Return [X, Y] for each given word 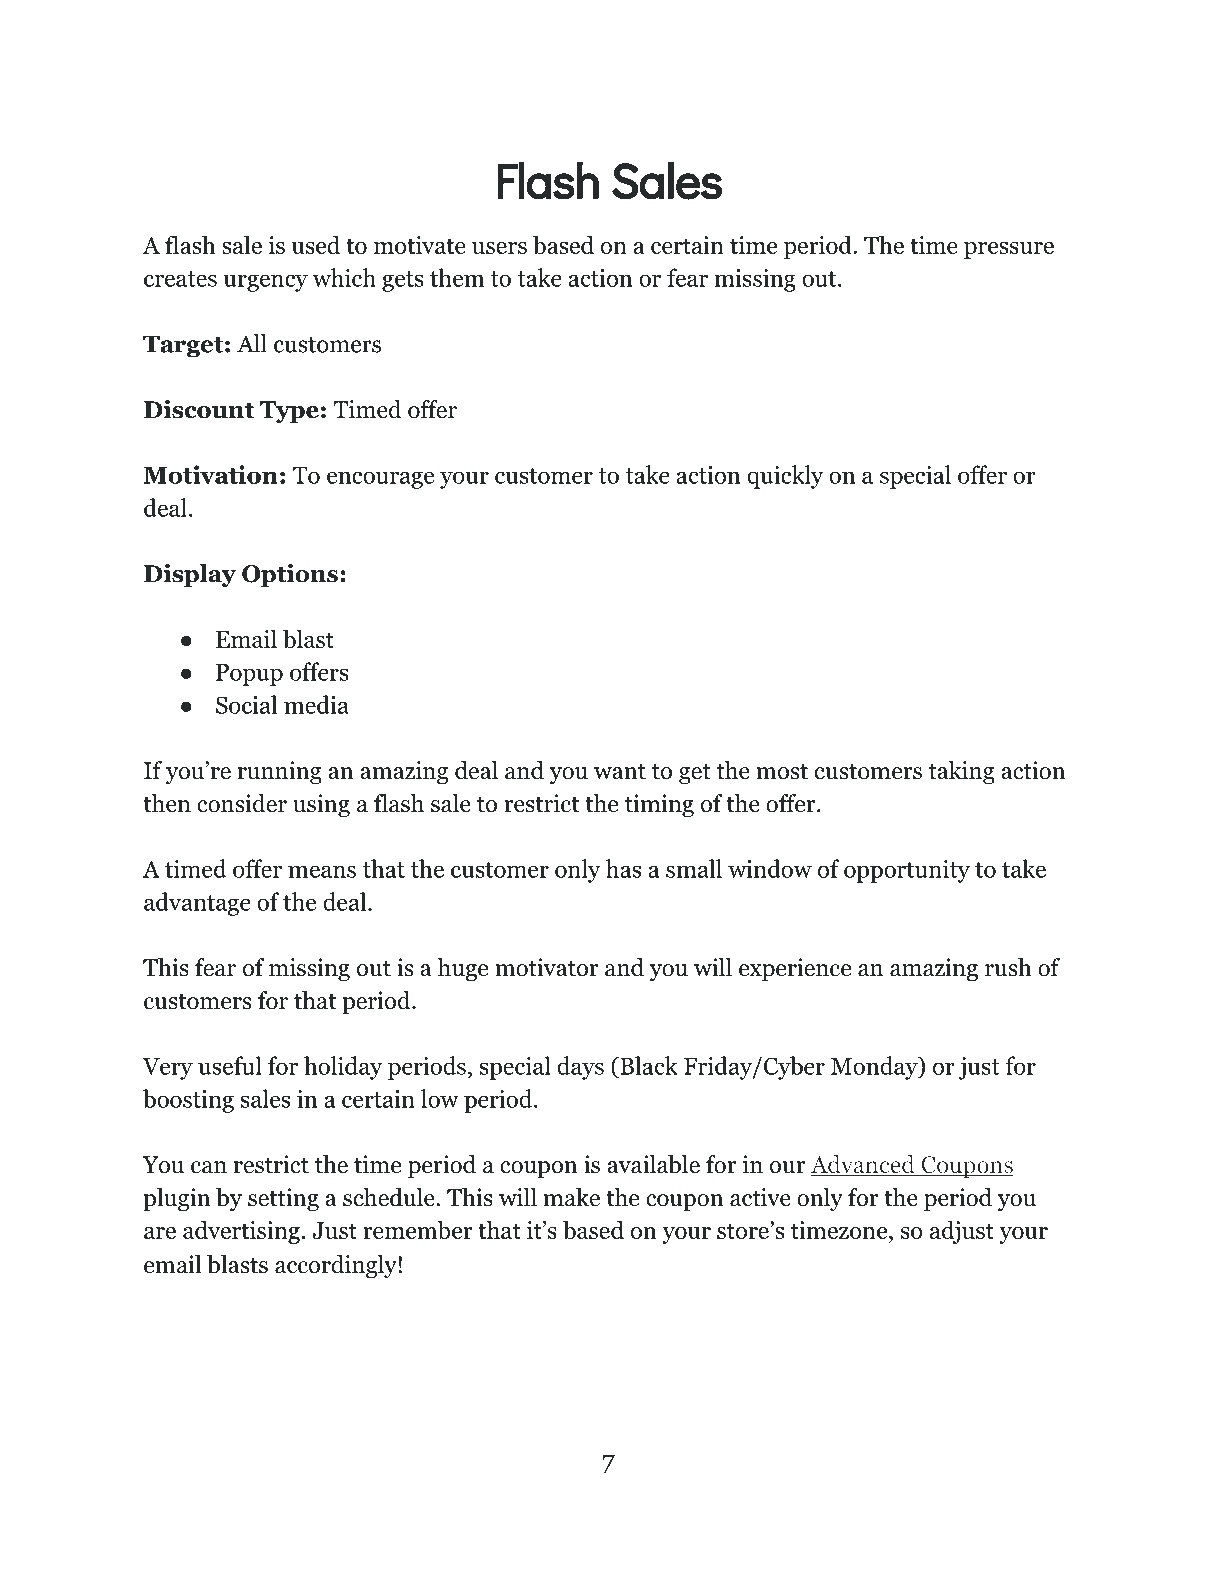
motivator [547, 967]
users [499, 248]
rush [1008, 967]
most [782, 772]
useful [230, 1065]
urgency [265, 283]
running [280, 772]
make [572, 1197]
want [620, 772]
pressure [1009, 250]
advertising [241, 1232]
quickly [785, 477]
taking [961, 772]
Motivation [210, 474]
